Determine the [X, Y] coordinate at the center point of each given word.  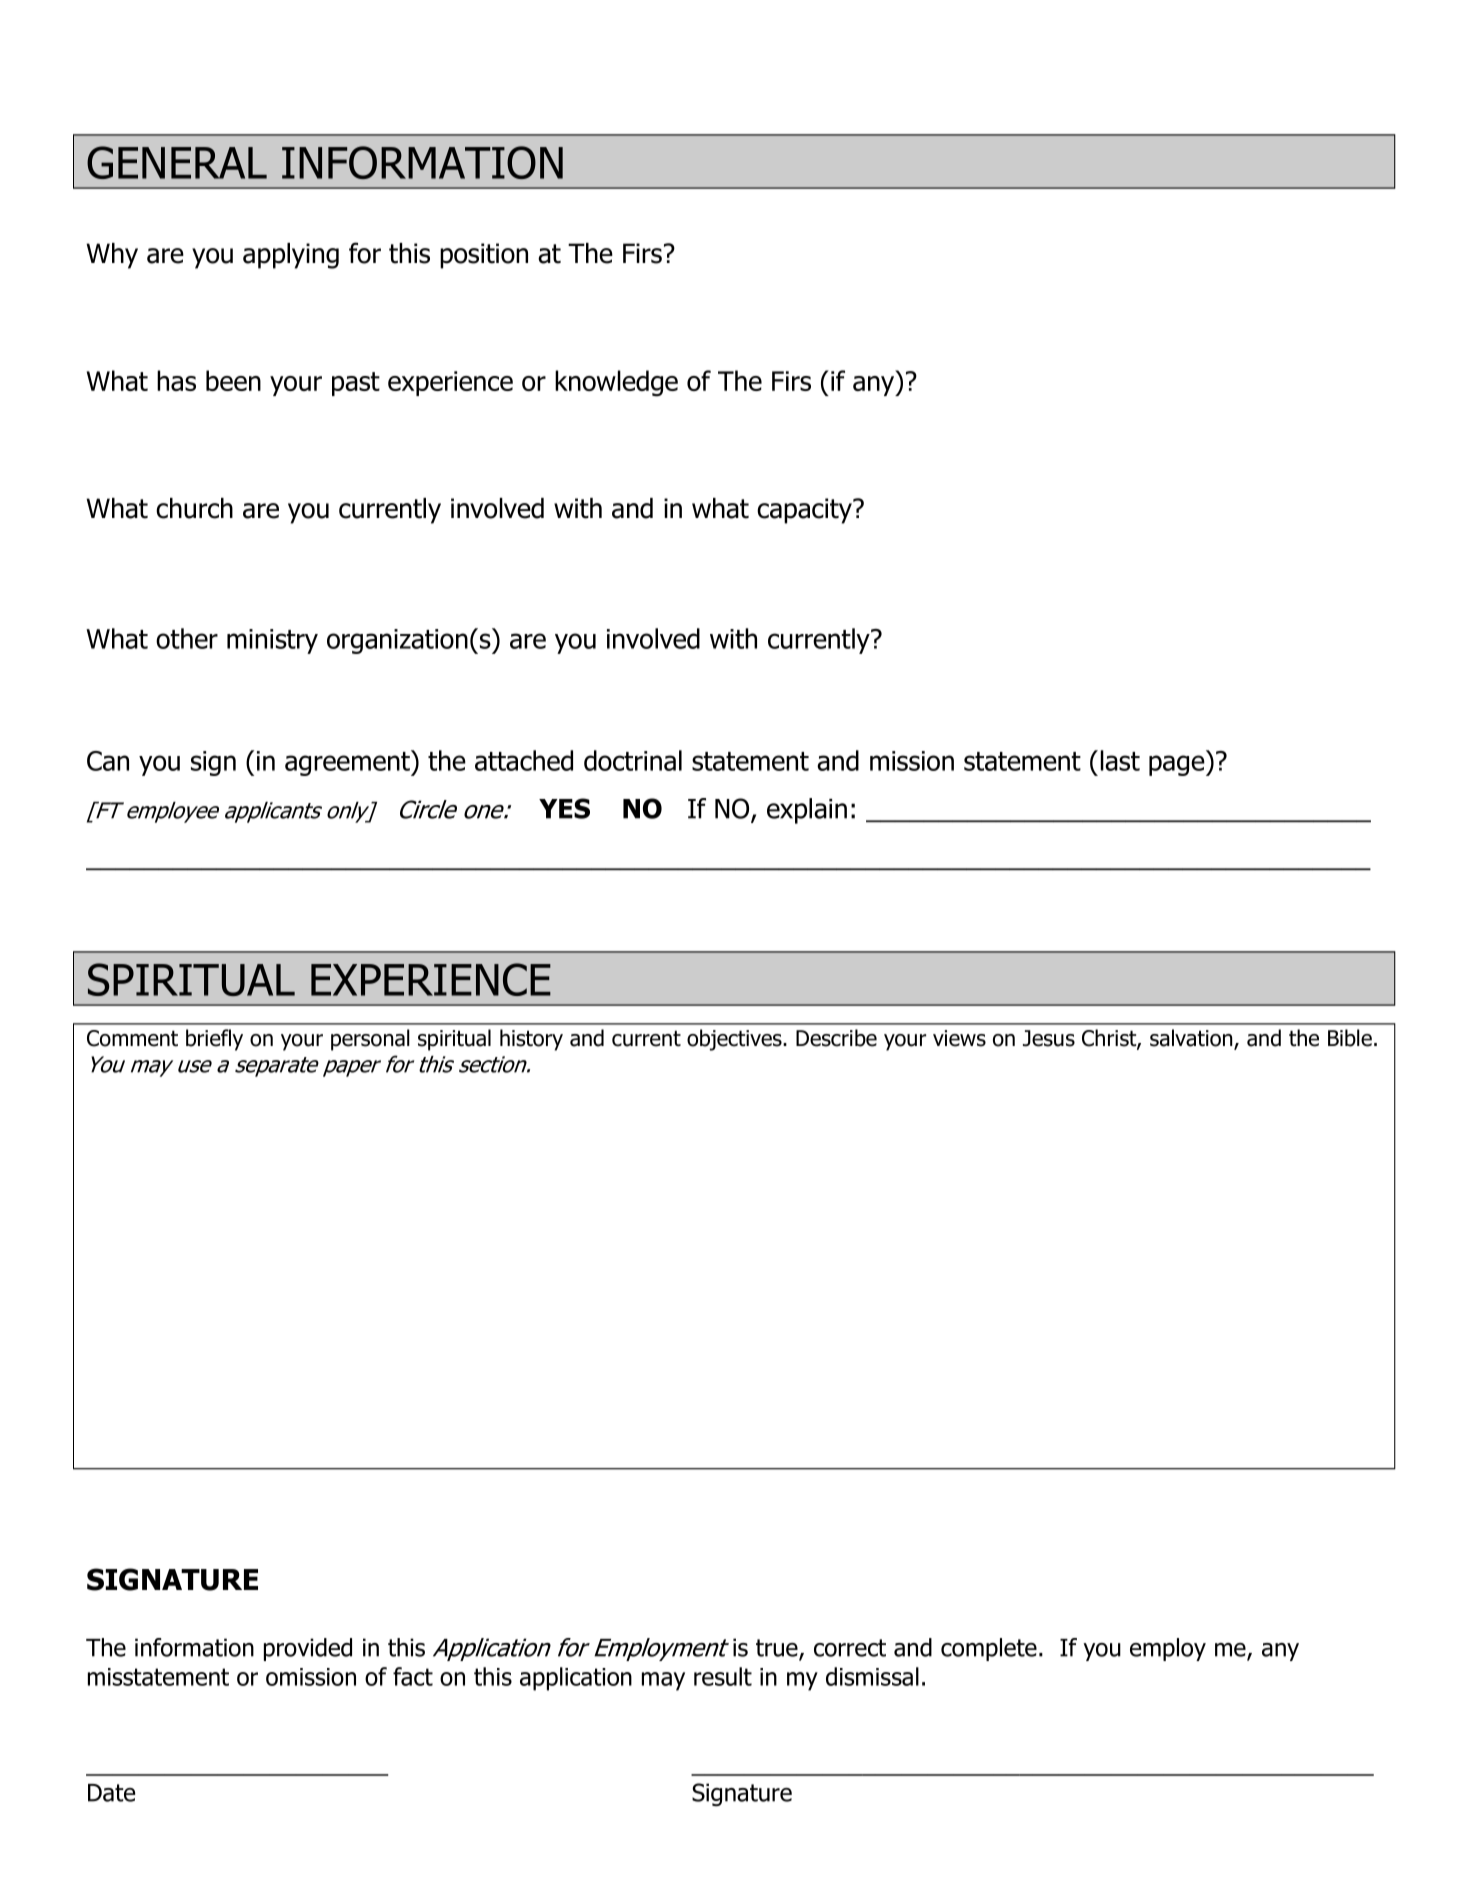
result [723, 1676]
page [1178, 765]
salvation [1192, 1039]
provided [308, 1649]
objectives [735, 1040]
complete [989, 1649]
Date [111, 1793]
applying [291, 256]
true [778, 1649]
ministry [272, 641]
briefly [214, 1040]
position [484, 256]
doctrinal [633, 760]
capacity [805, 511]
